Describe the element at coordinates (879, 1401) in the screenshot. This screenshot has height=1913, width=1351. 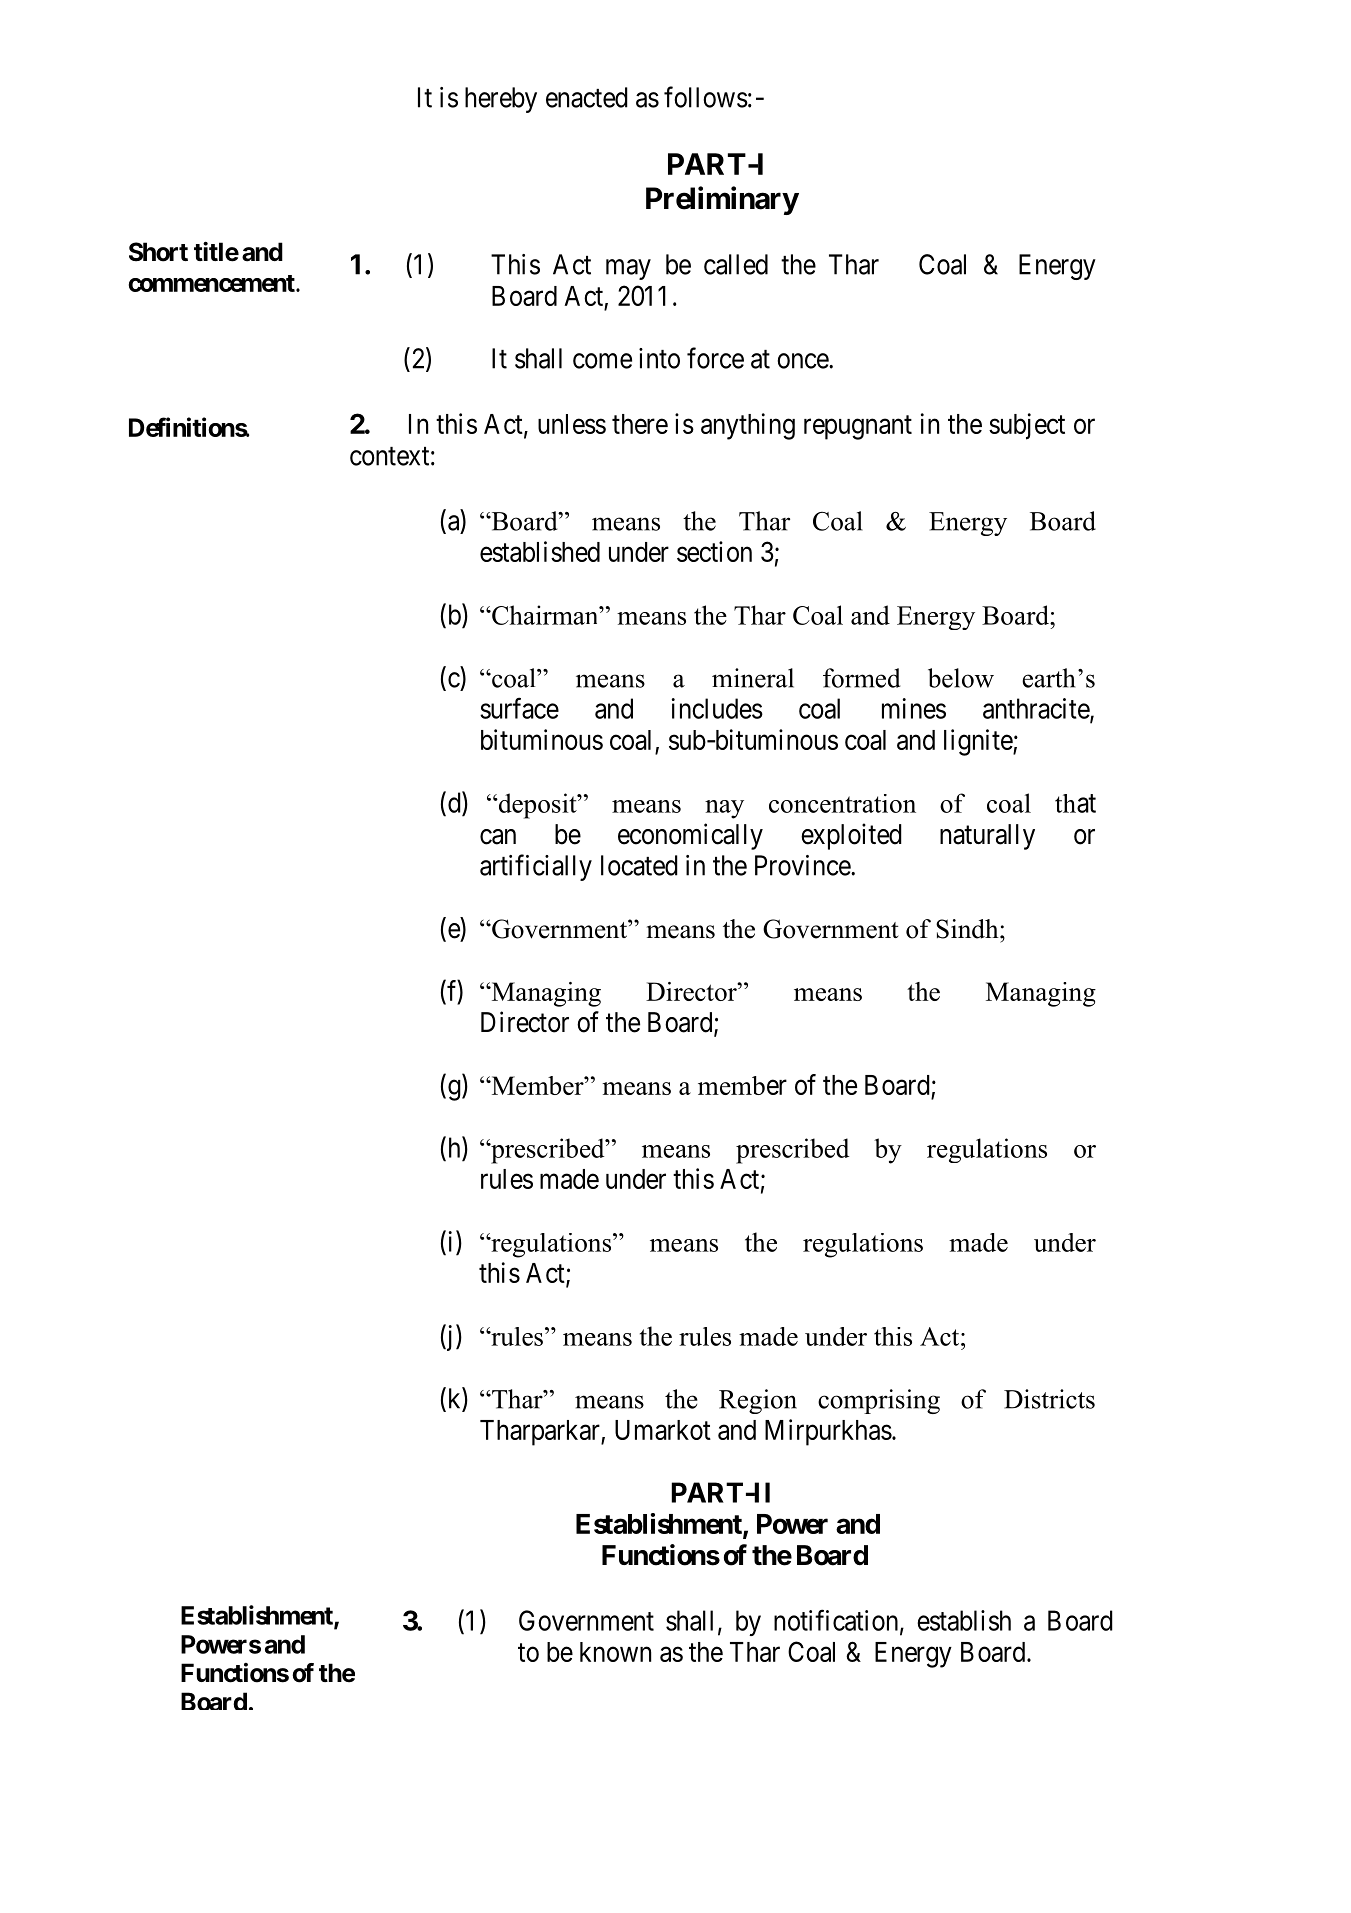
I see `comprising` at that location.
